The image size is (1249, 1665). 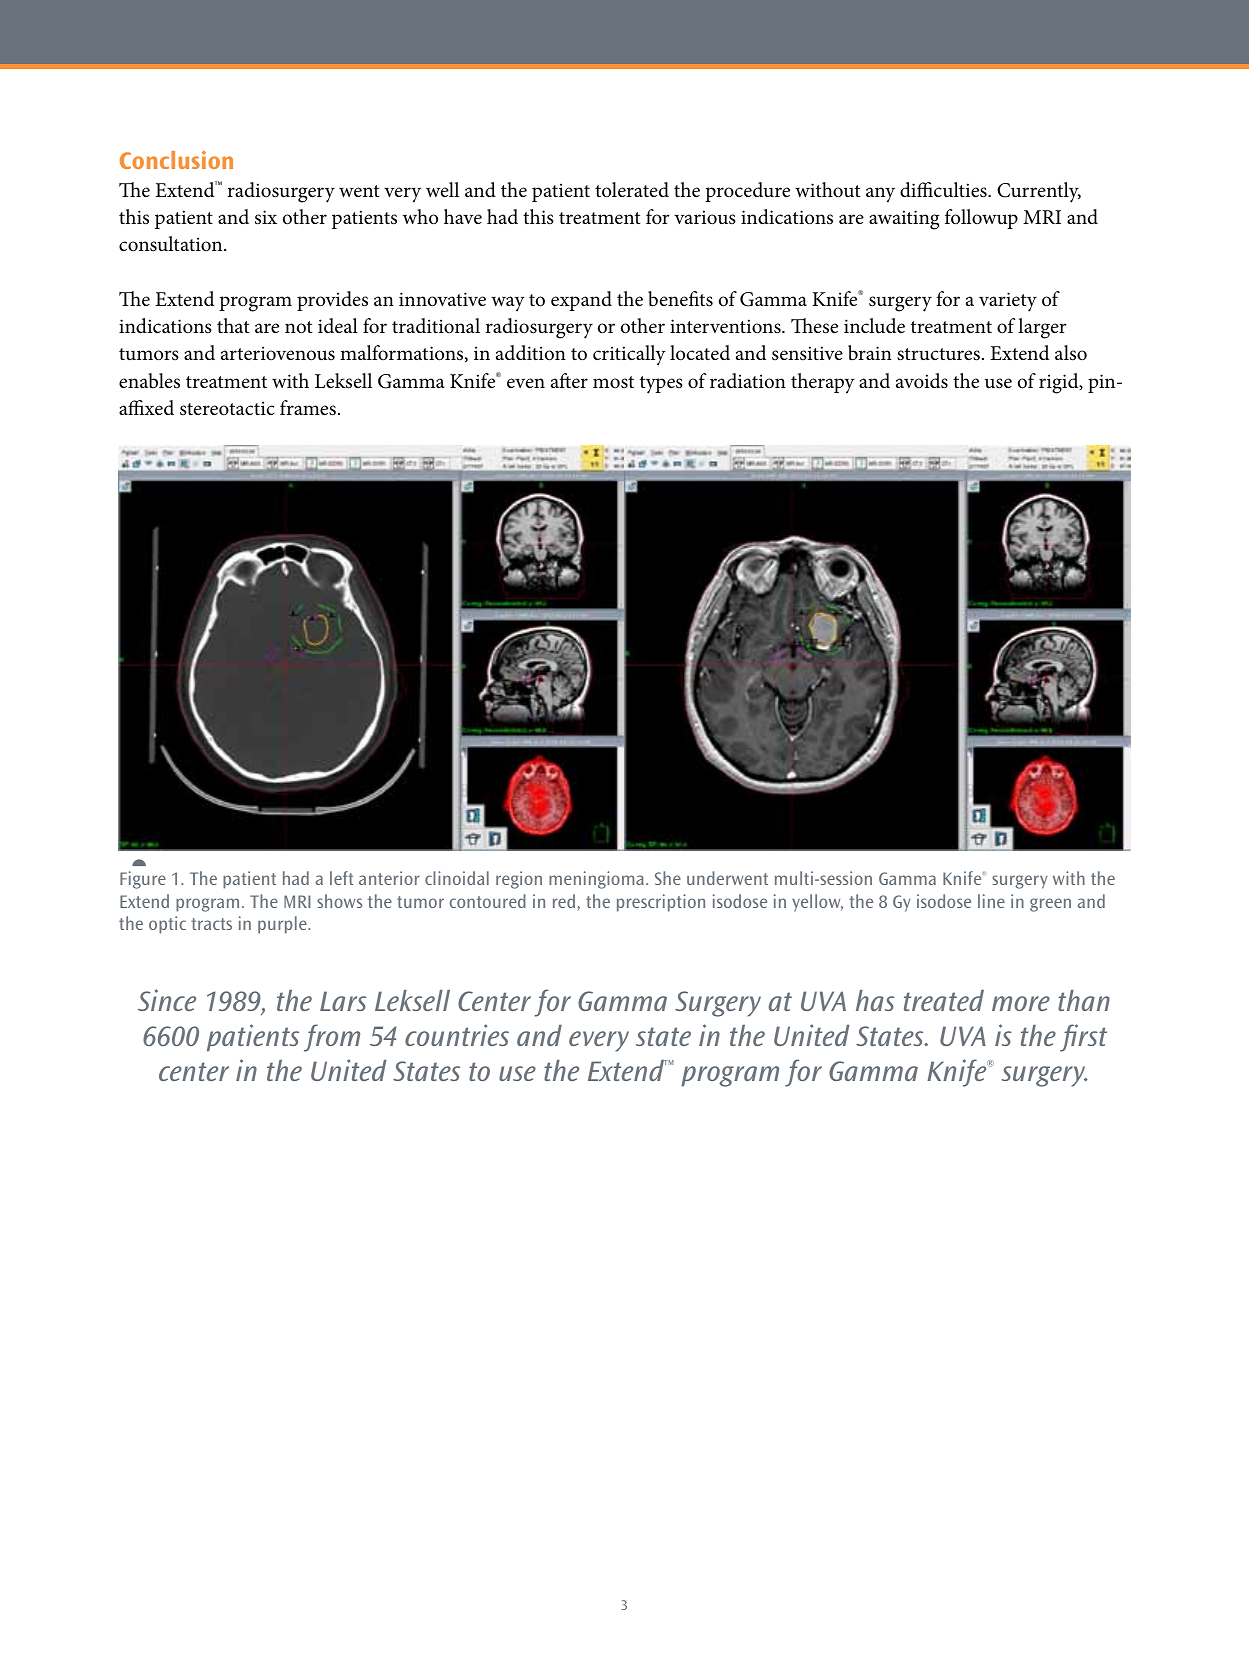 I want to click on difficulties, so click(x=944, y=190).
